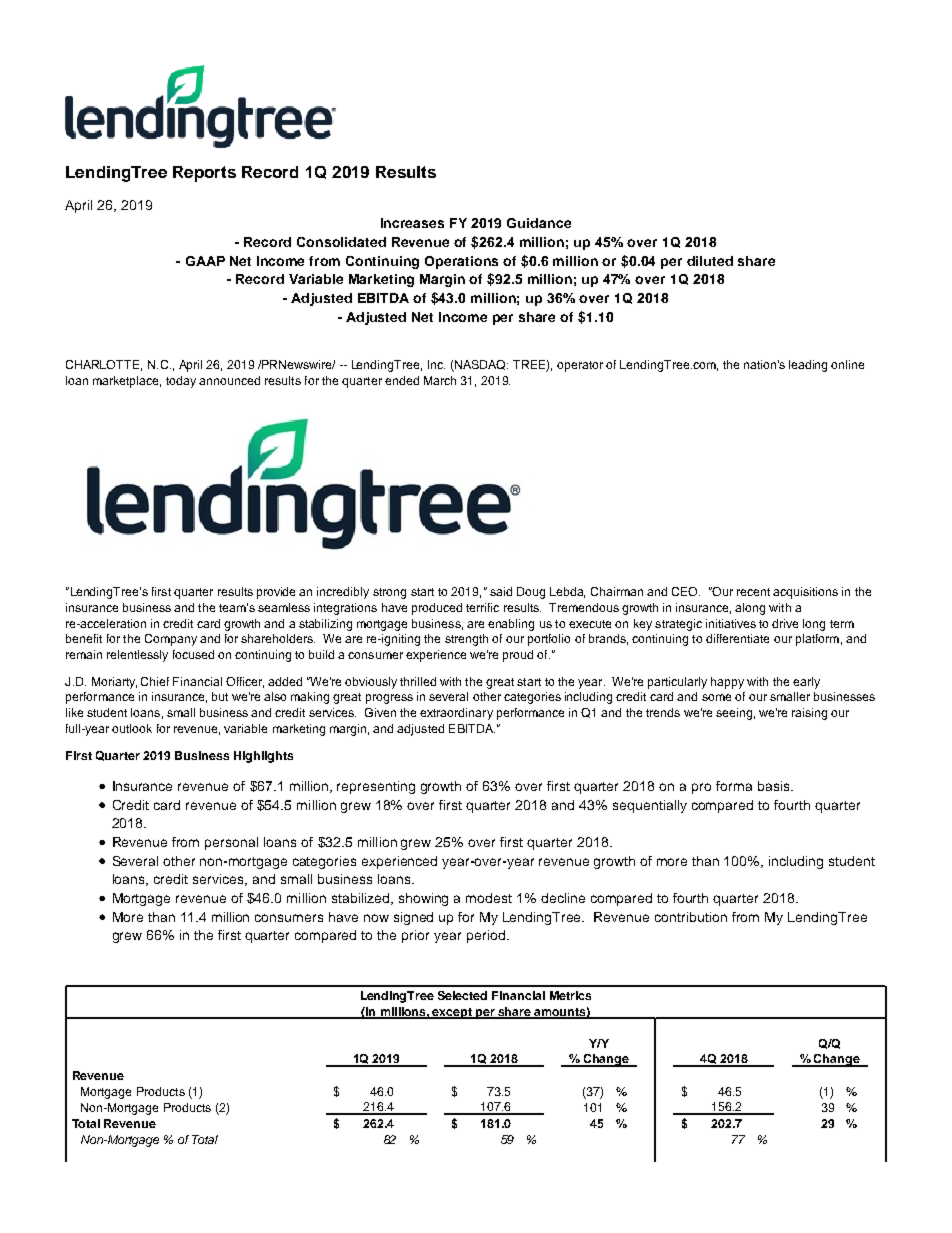 The width and height of the screenshot is (952, 1233). Describe the element at coordinates (809, 714) in the screenshot. I see `raising` at that location.
